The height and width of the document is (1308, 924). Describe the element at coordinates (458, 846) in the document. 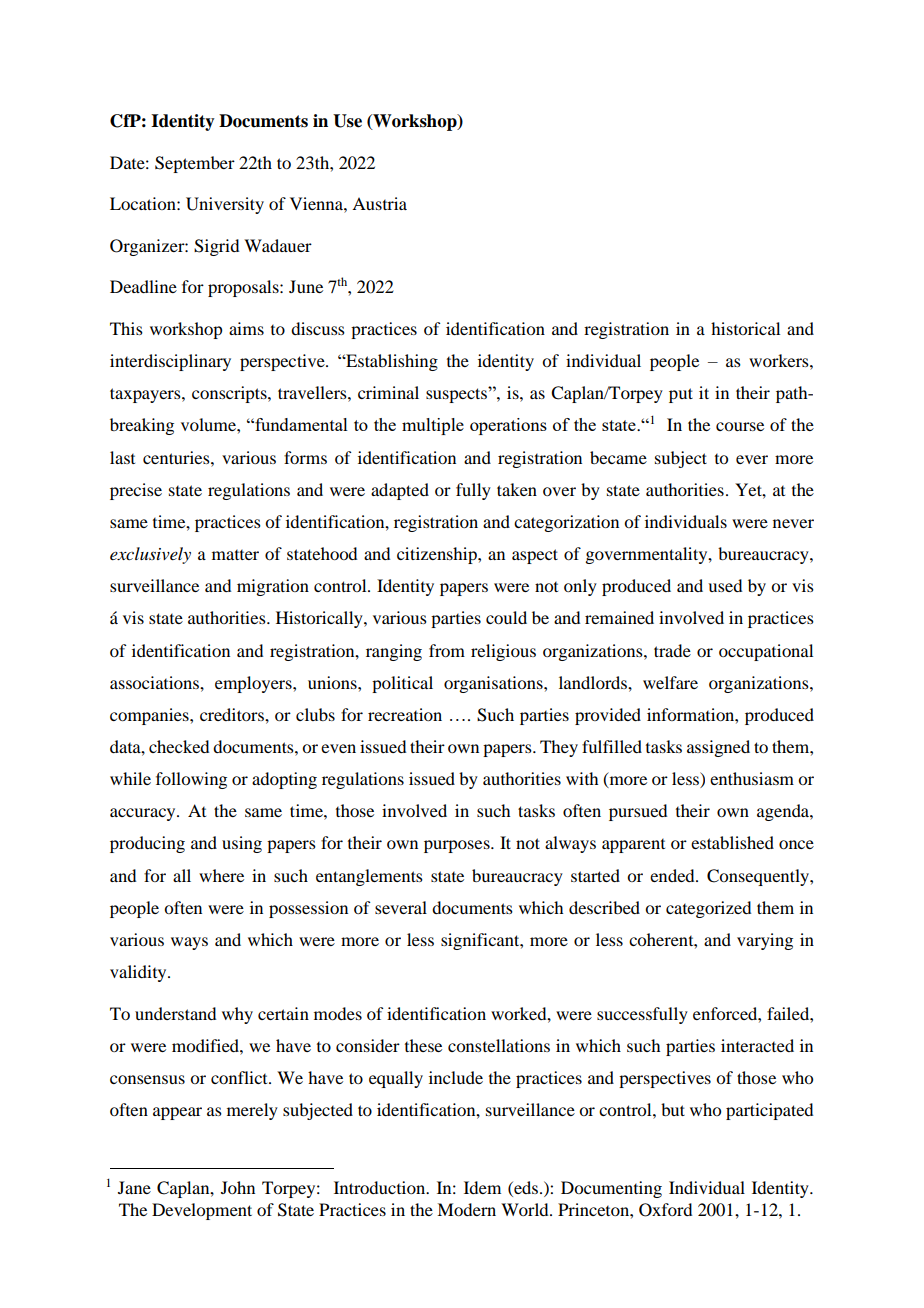

I see `purposes` at that location.
